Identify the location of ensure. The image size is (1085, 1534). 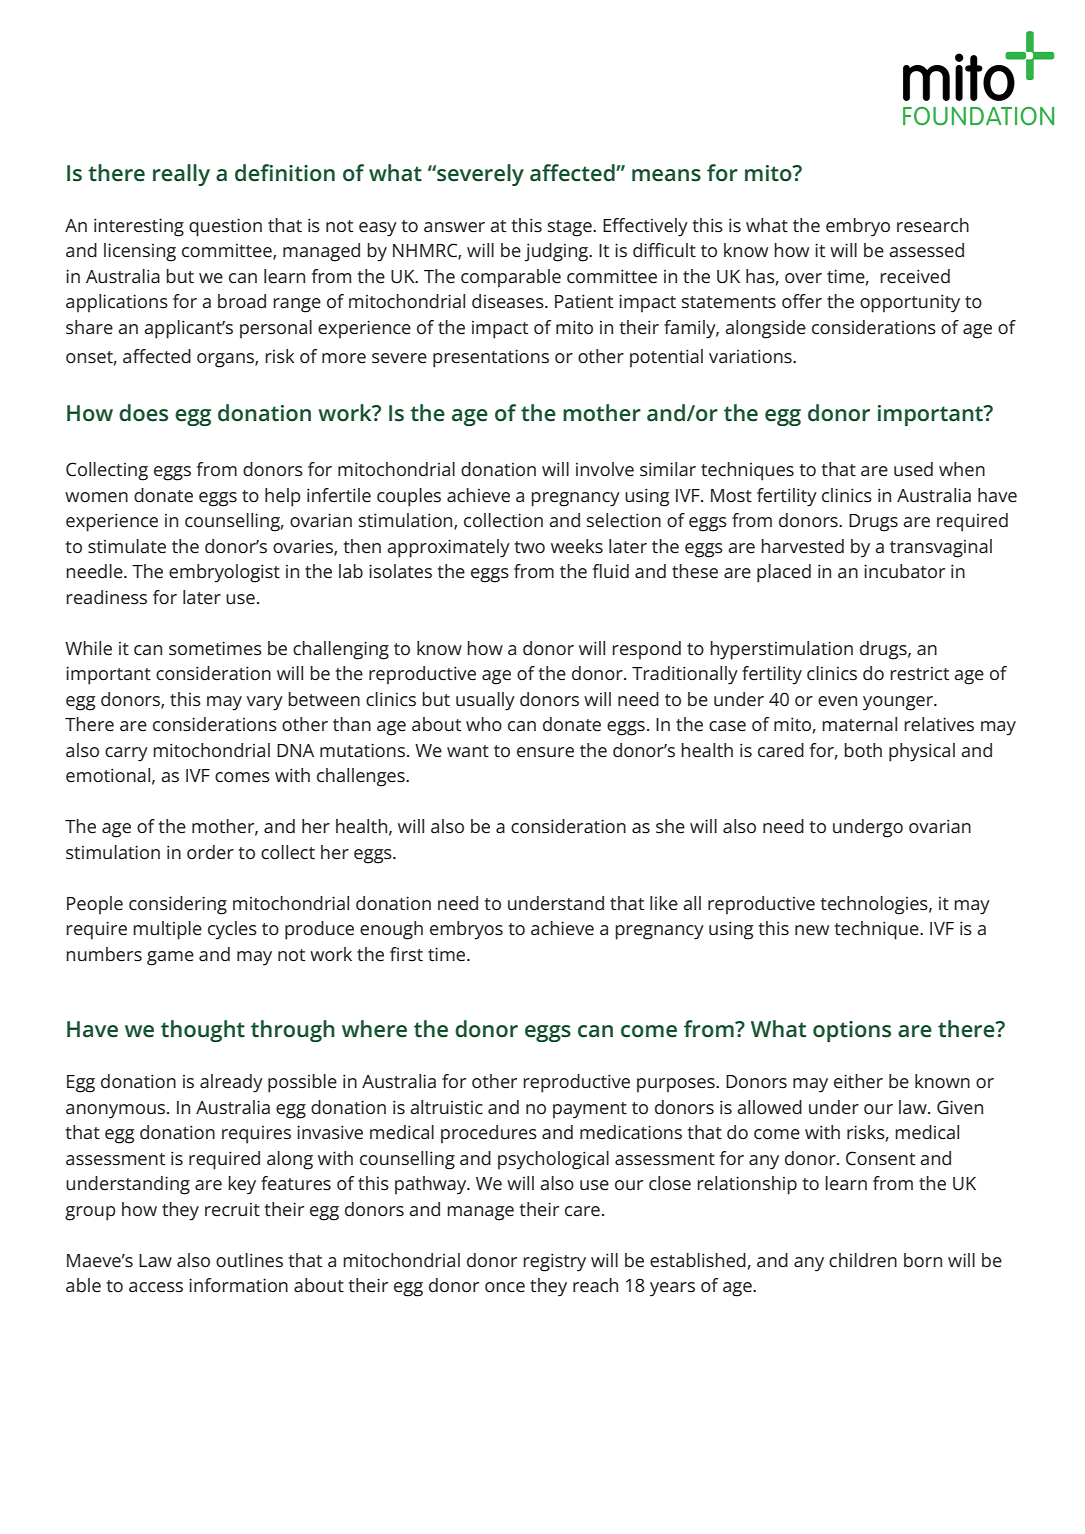
(545, 752).
